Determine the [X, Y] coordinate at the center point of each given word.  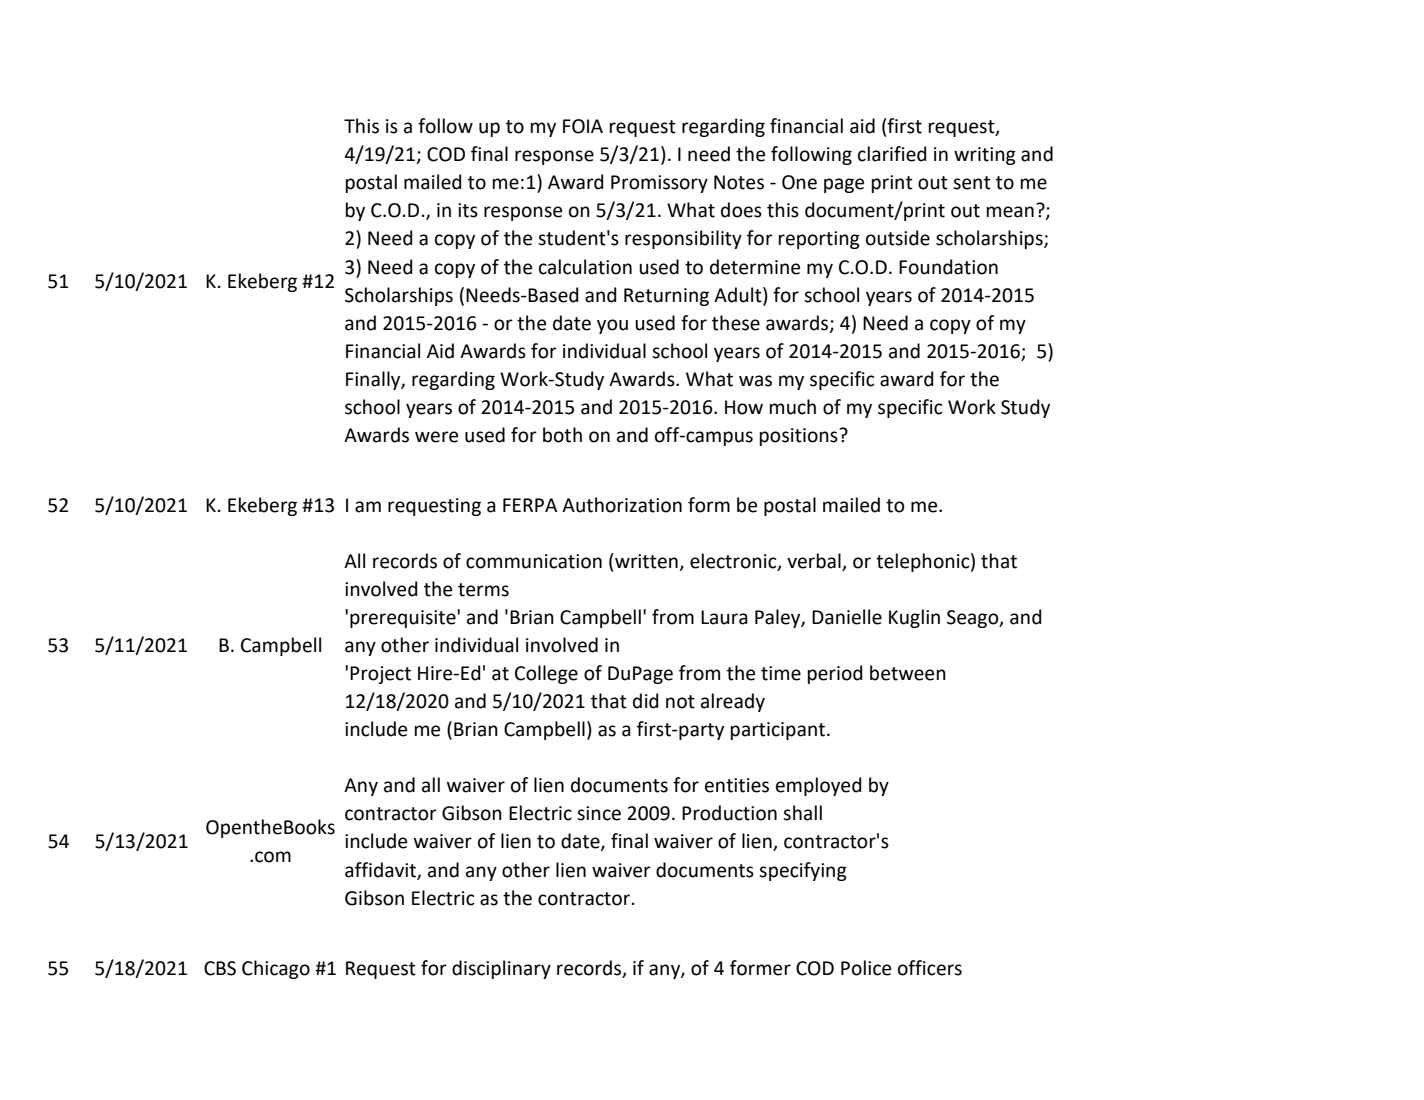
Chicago [276, 969]
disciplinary [501, 969]
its [468, 210]
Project [380, 675]
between [908, 673]
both [562, 435]
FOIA [583, 126]
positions [800, 437]
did [646, 701]
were [436, 437]
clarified [892, 154]
